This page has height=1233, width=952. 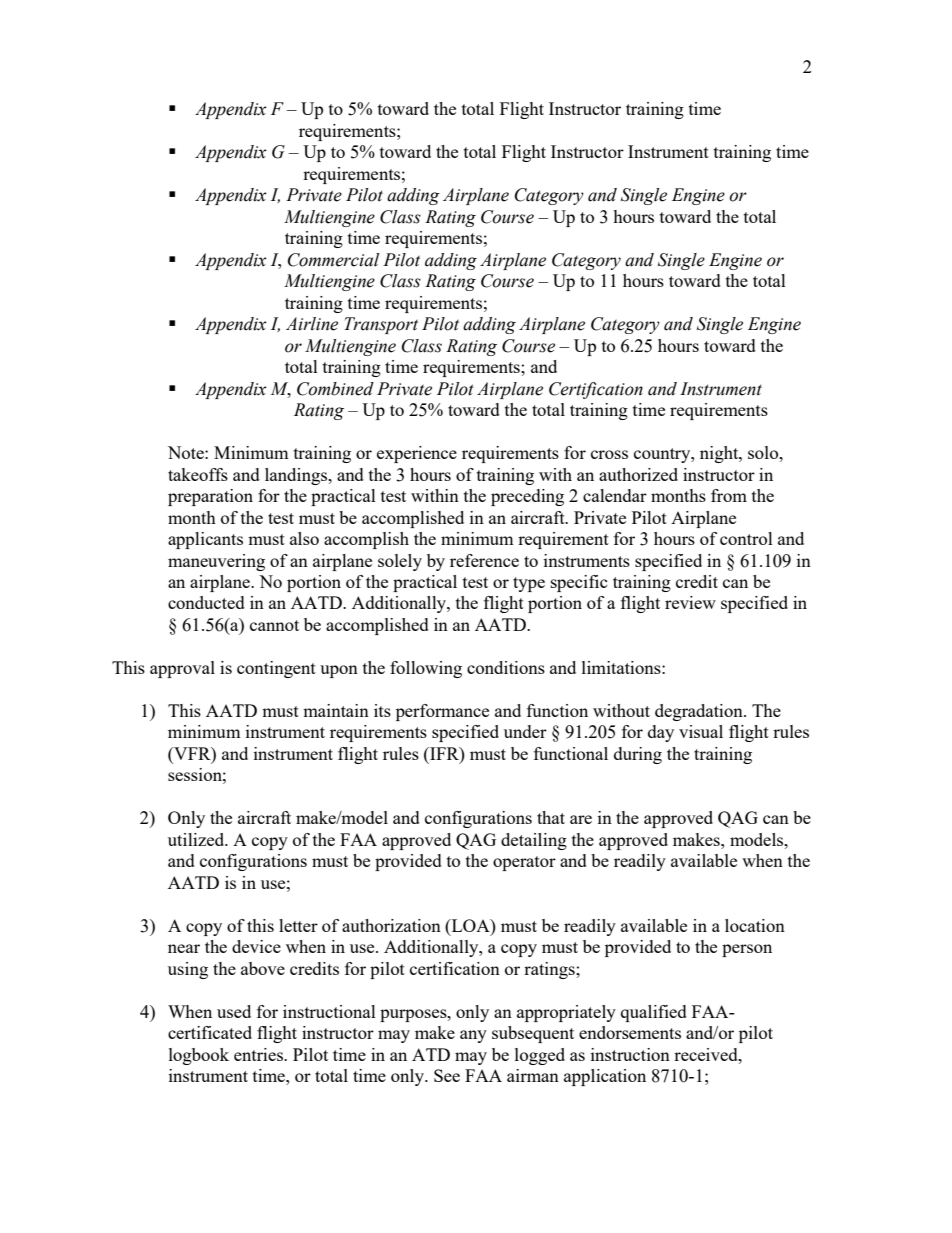 What do you see at coordinates (381, 325) in the page?
I see `Transport` at bounding box center [381, 325].
